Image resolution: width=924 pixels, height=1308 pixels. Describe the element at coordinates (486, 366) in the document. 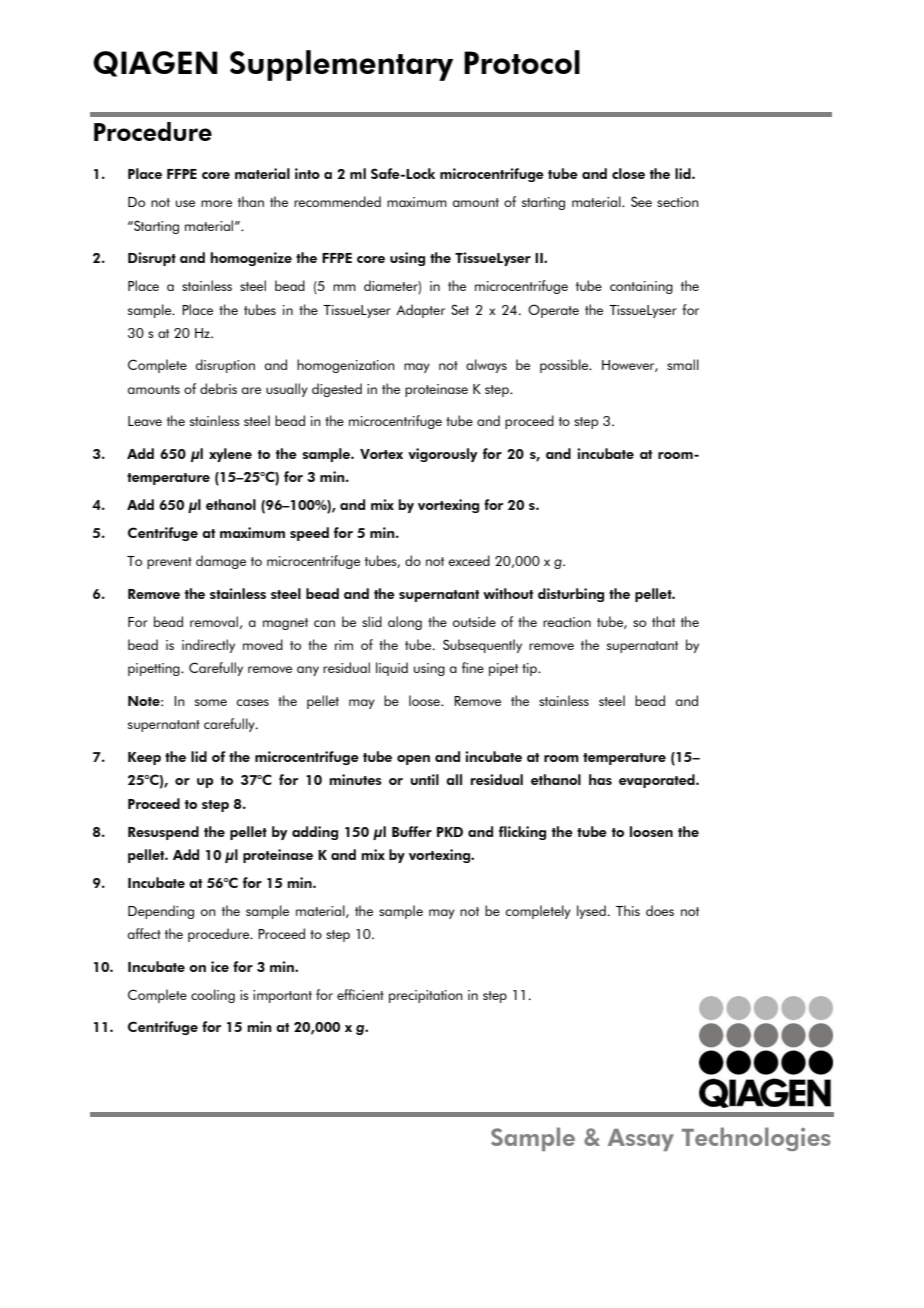

I see `always` at that location.
